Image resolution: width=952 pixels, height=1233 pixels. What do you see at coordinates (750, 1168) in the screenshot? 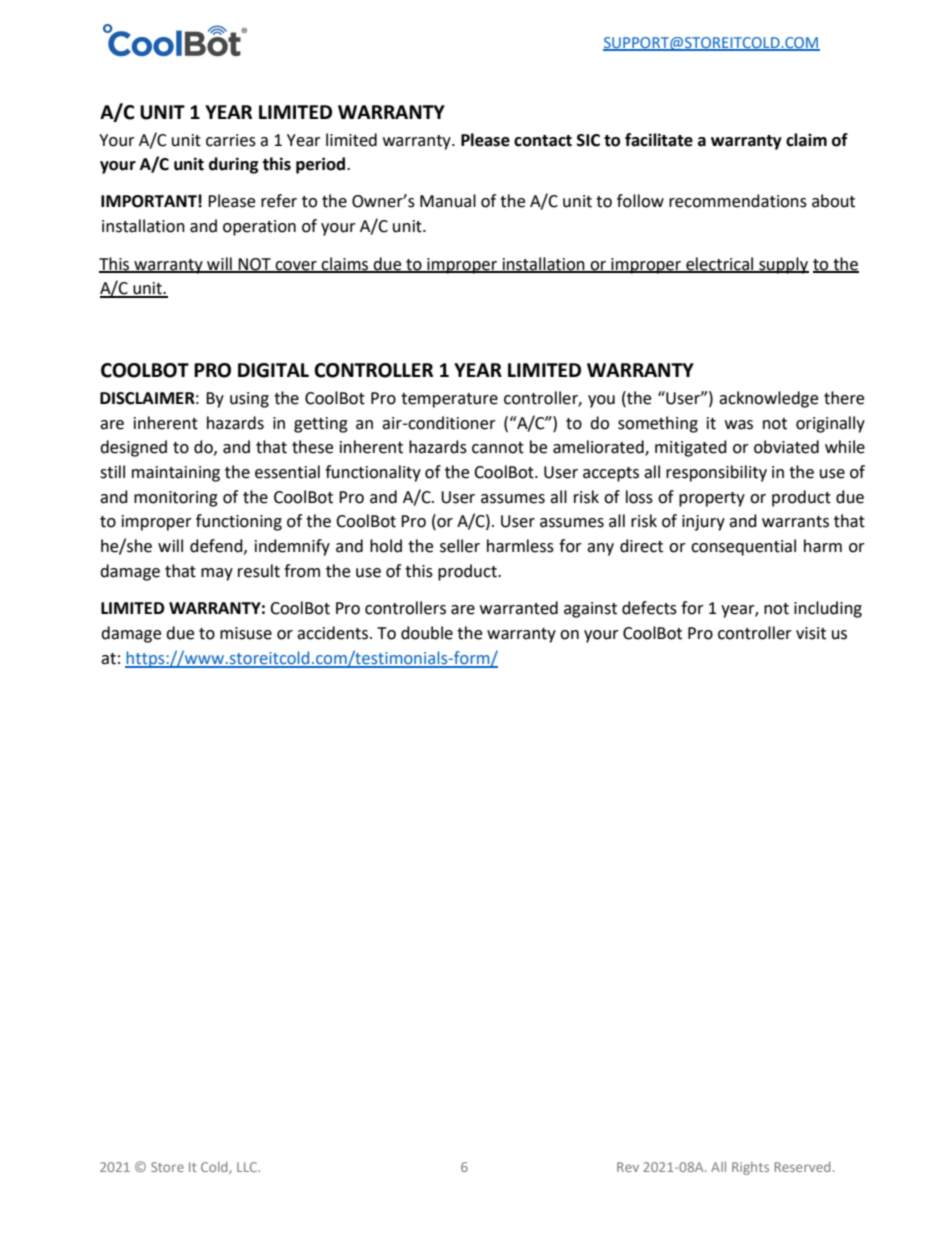
I see `Rights` at bounding box center [750, 1168].
